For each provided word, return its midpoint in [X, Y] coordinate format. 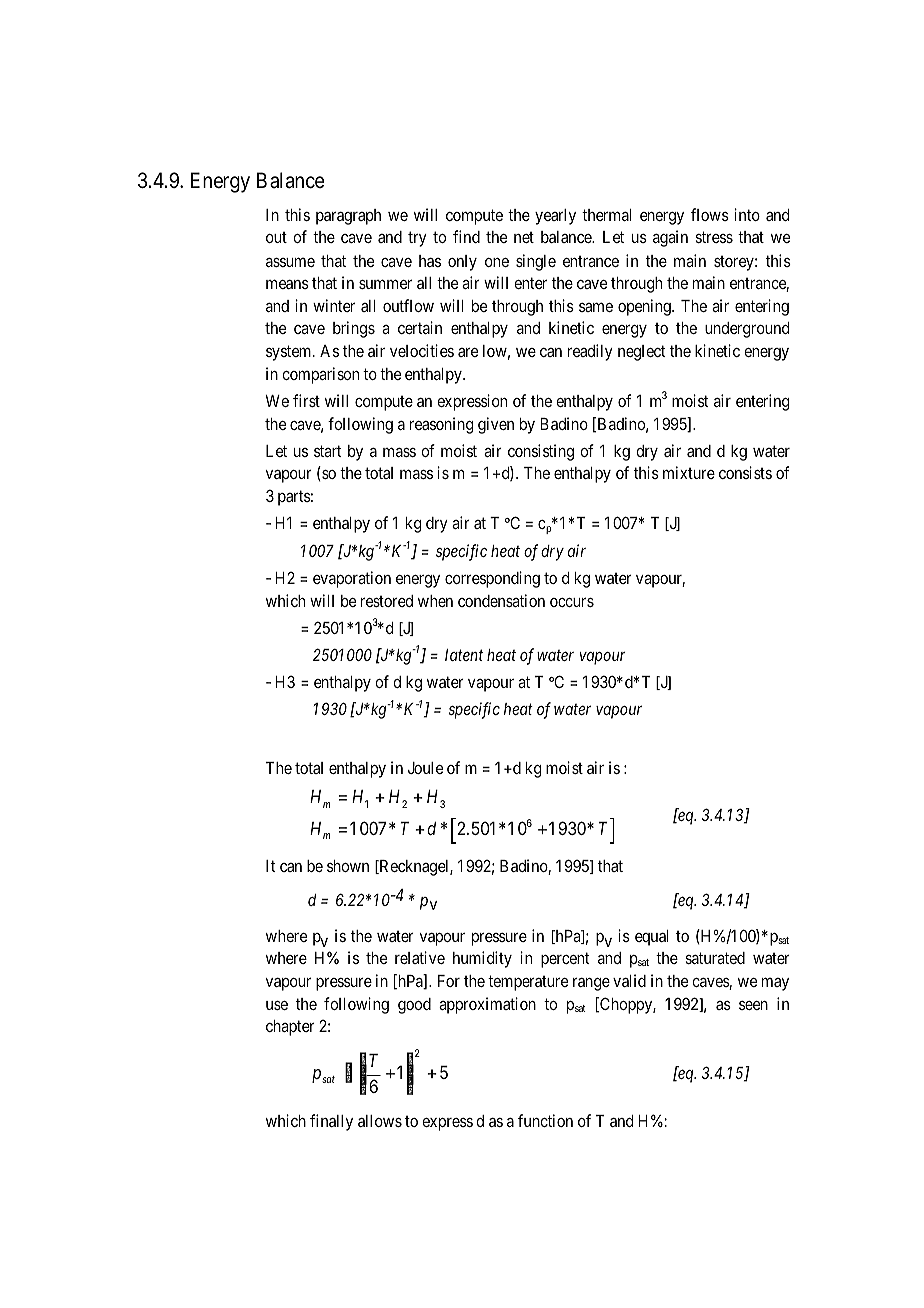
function [545, 1120]
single [536, 262]
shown [348, 866]
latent [464, 655]
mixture [689, 472]
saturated [715, 958]
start [328, 451]
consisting [541, 452]
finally [331, 1122]
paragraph [348, 217]
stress [714, 237]
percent [565, 960]
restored [387, 601]
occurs [572, 602]
